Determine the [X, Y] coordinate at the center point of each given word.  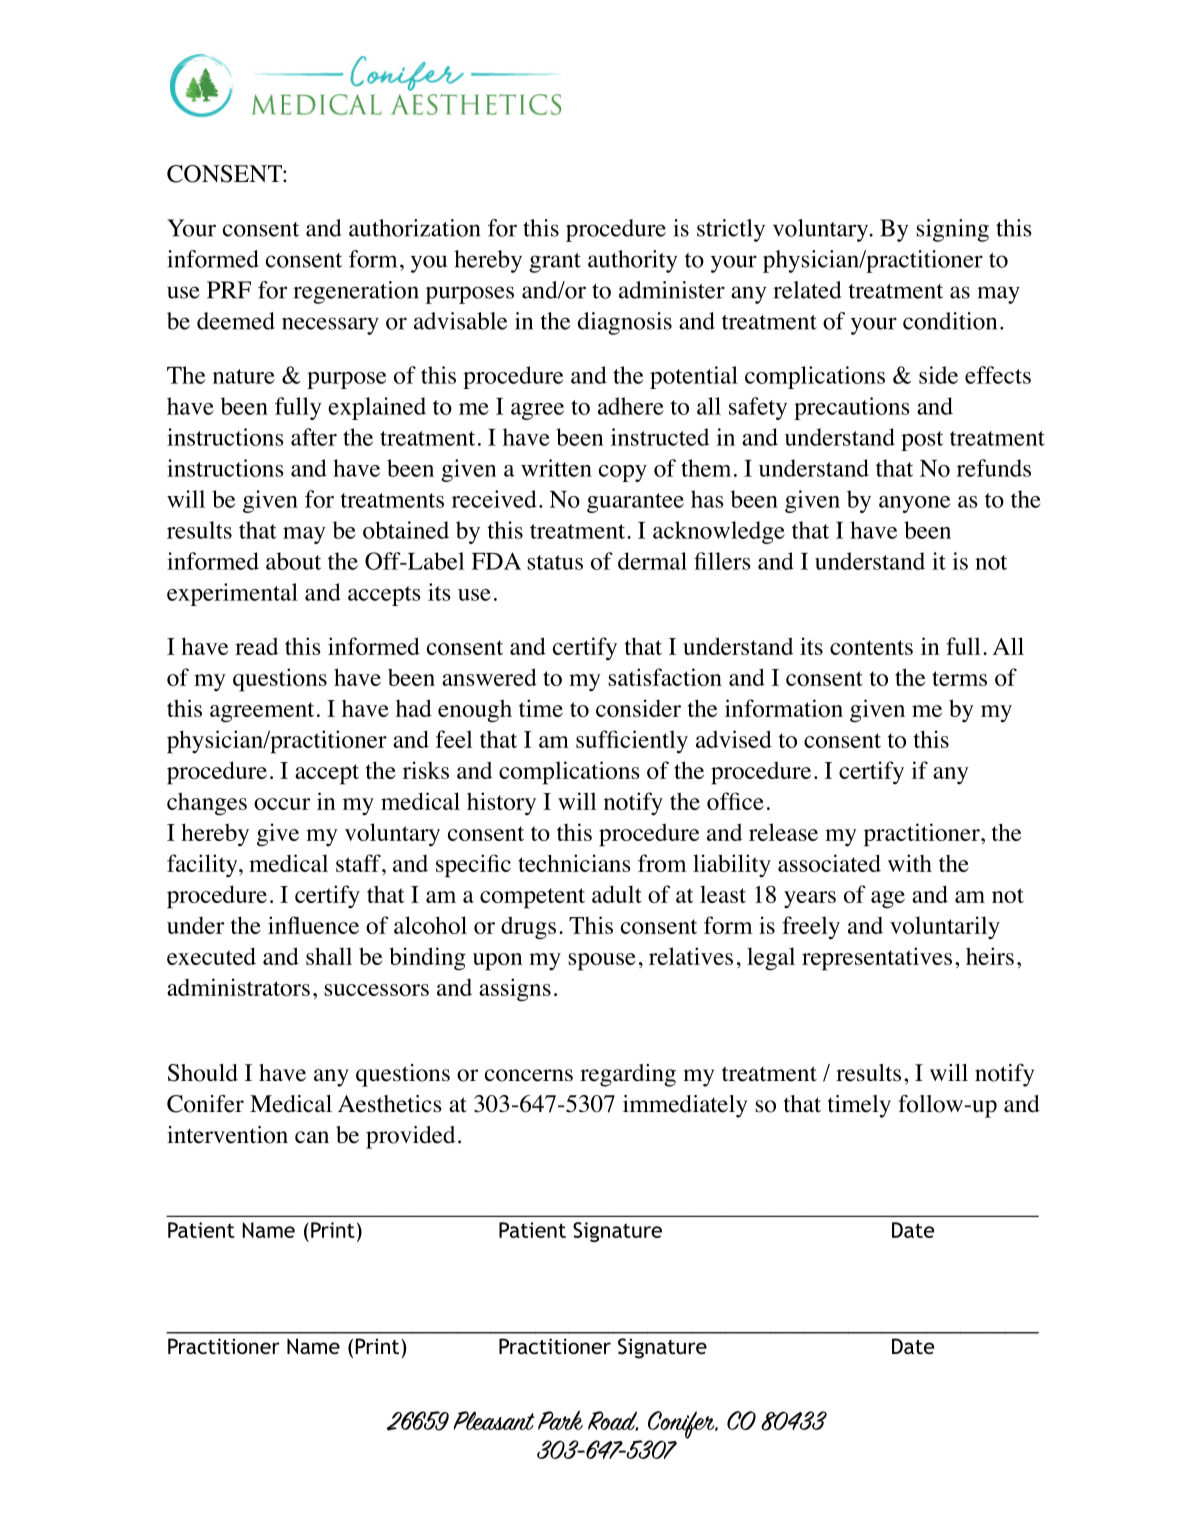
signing [952, 230]
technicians [574, 863]
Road [613, 1421]
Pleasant [494, 1420]
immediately [685, 1106]
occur [282, 804]
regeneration [356, 292]
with [910, 863]
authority [632, 261]
